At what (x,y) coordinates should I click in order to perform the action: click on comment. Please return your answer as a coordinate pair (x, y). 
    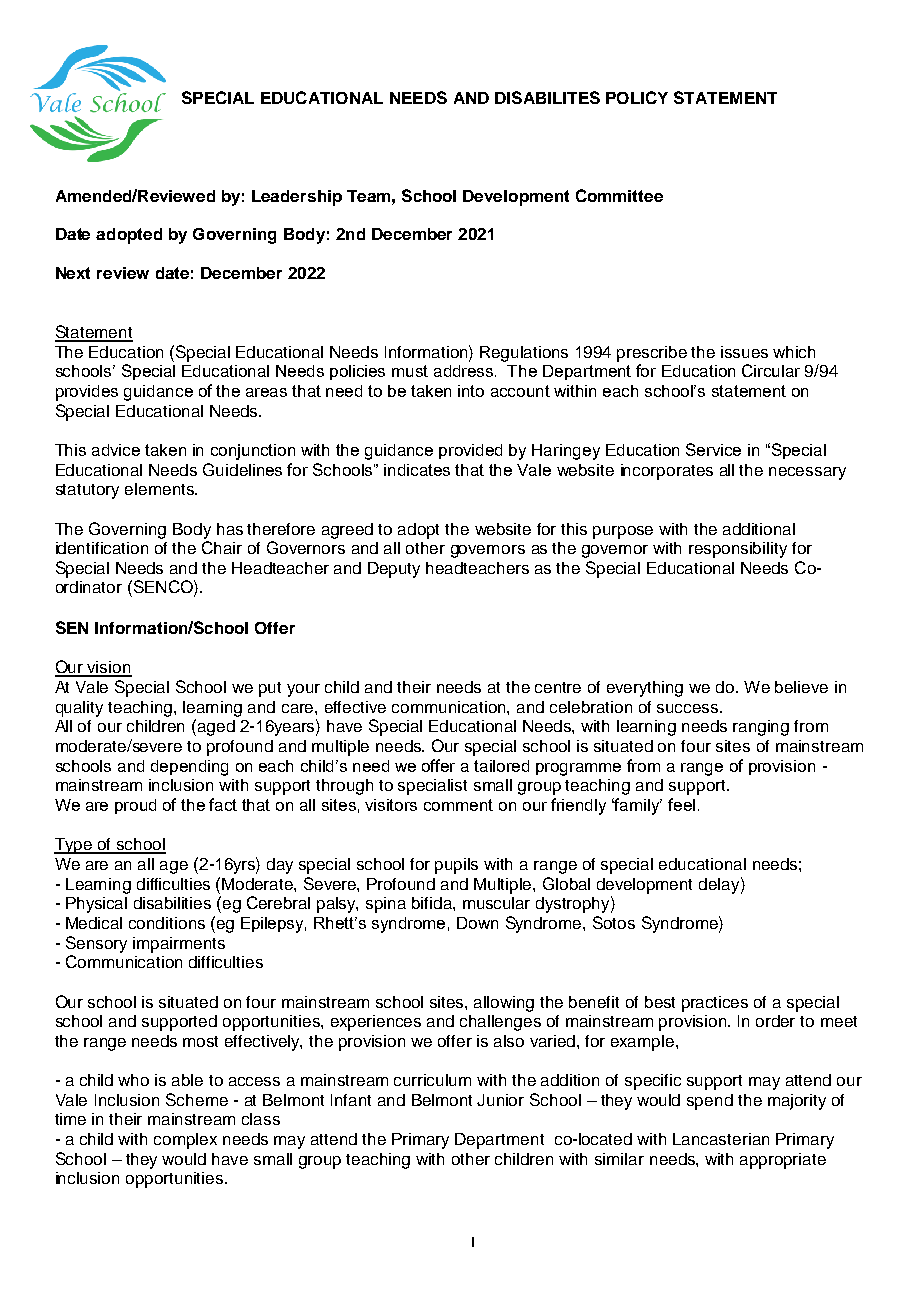
    Looking at the image, I should click on (458, 805).
